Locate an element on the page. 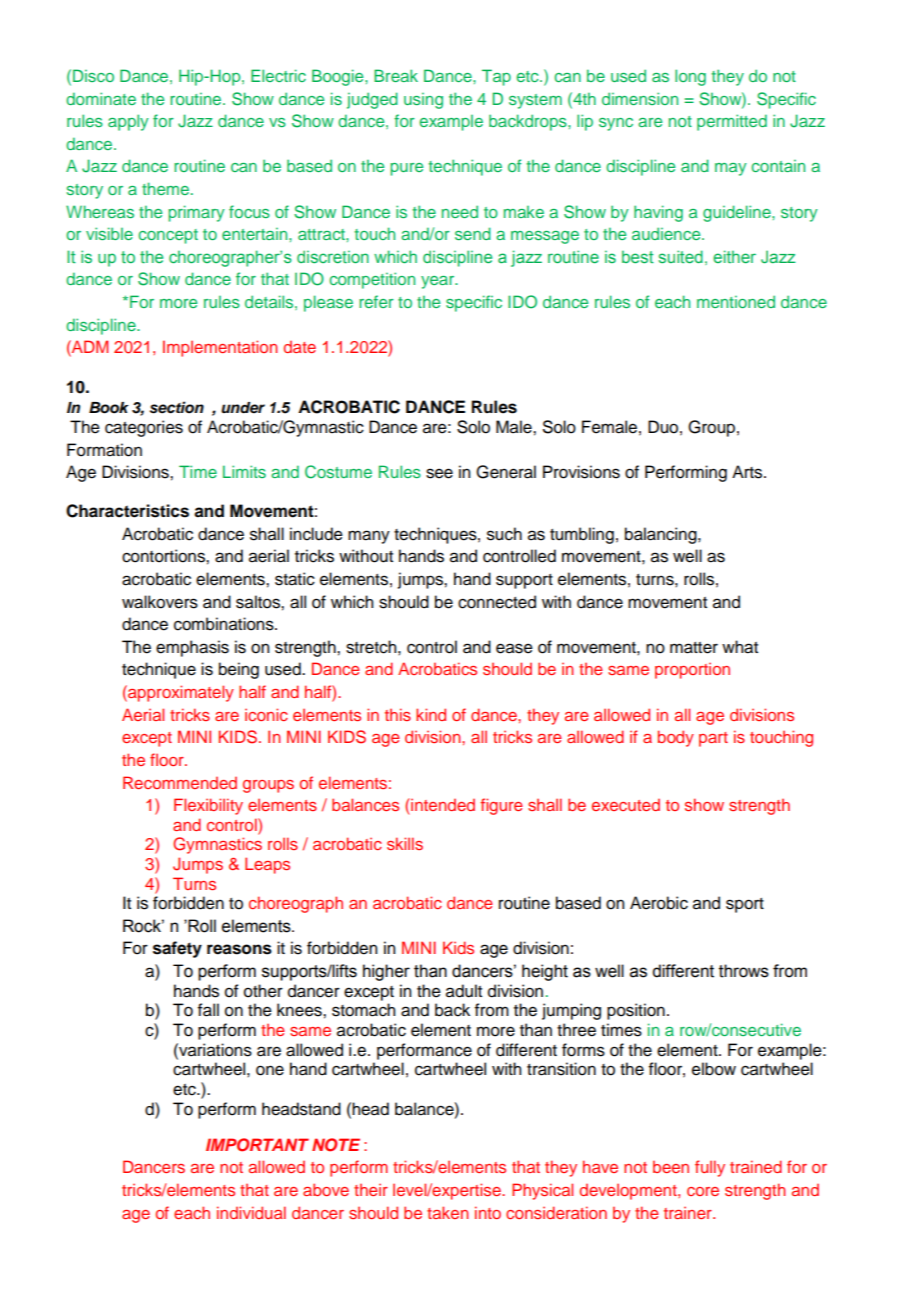 Image resolution: width=924 pixels, height=1308 pixels. Arts is located at coordinates (748, 472).
